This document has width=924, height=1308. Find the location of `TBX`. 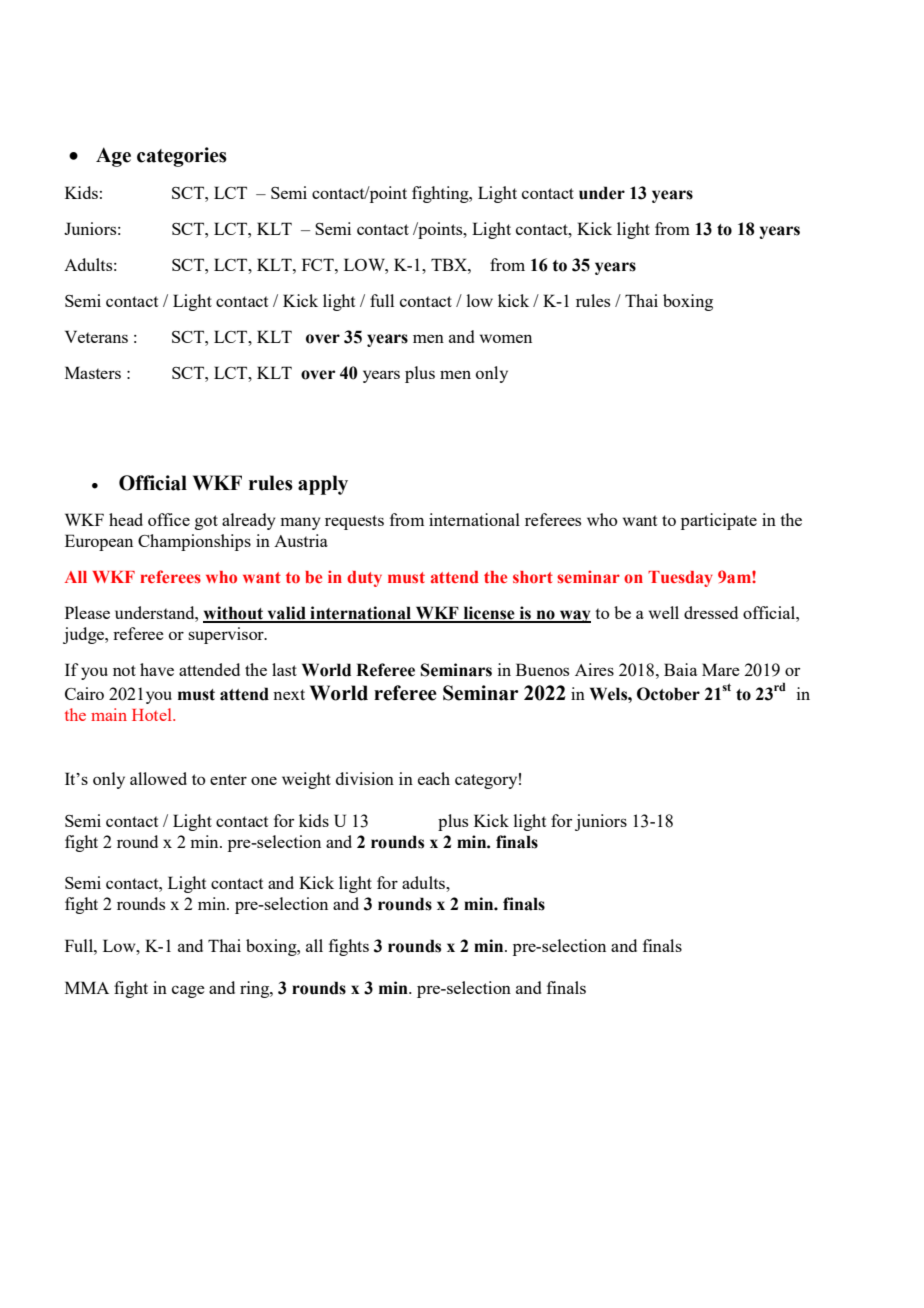

TBX is located at coordinates (450, 264).
